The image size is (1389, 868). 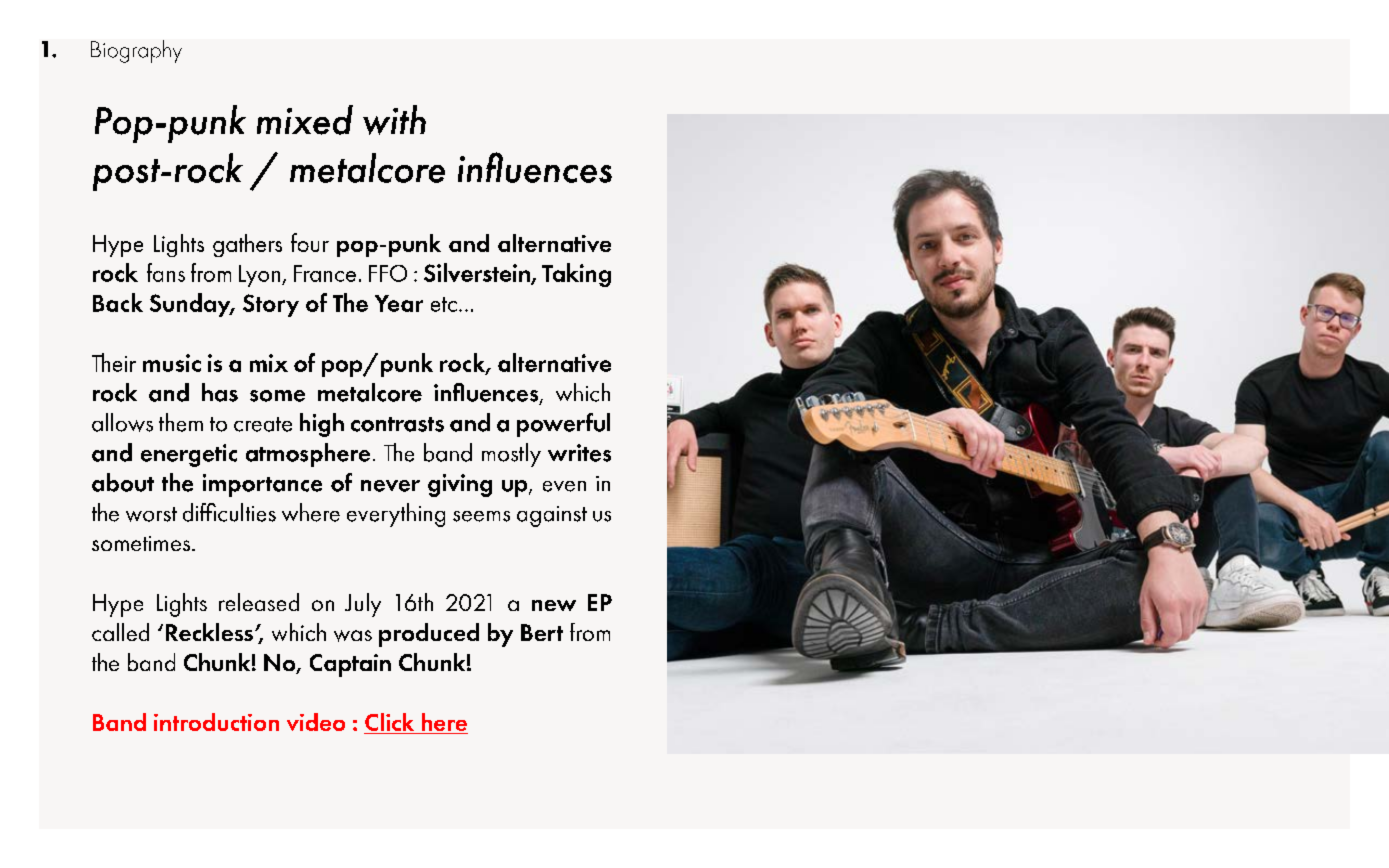 I want to click on fans, so click(x=166, y=272).
